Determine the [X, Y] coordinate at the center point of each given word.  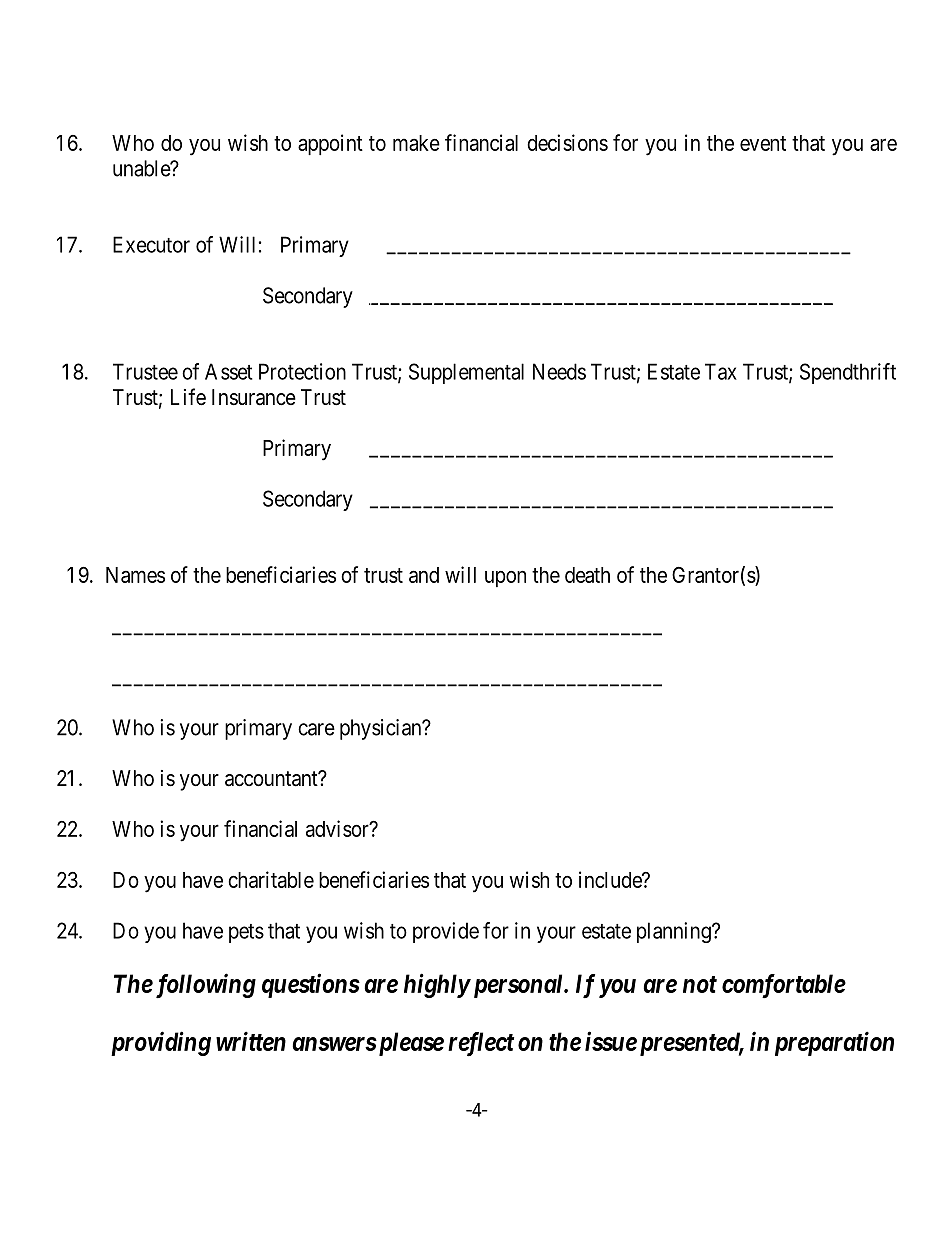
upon [505, 578]
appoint [330, 144]
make [416, 143]
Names [135, 575]
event [763, 143]
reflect [481, 1044]
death [587, 575]
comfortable [784, 986]
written [251, 1041]
